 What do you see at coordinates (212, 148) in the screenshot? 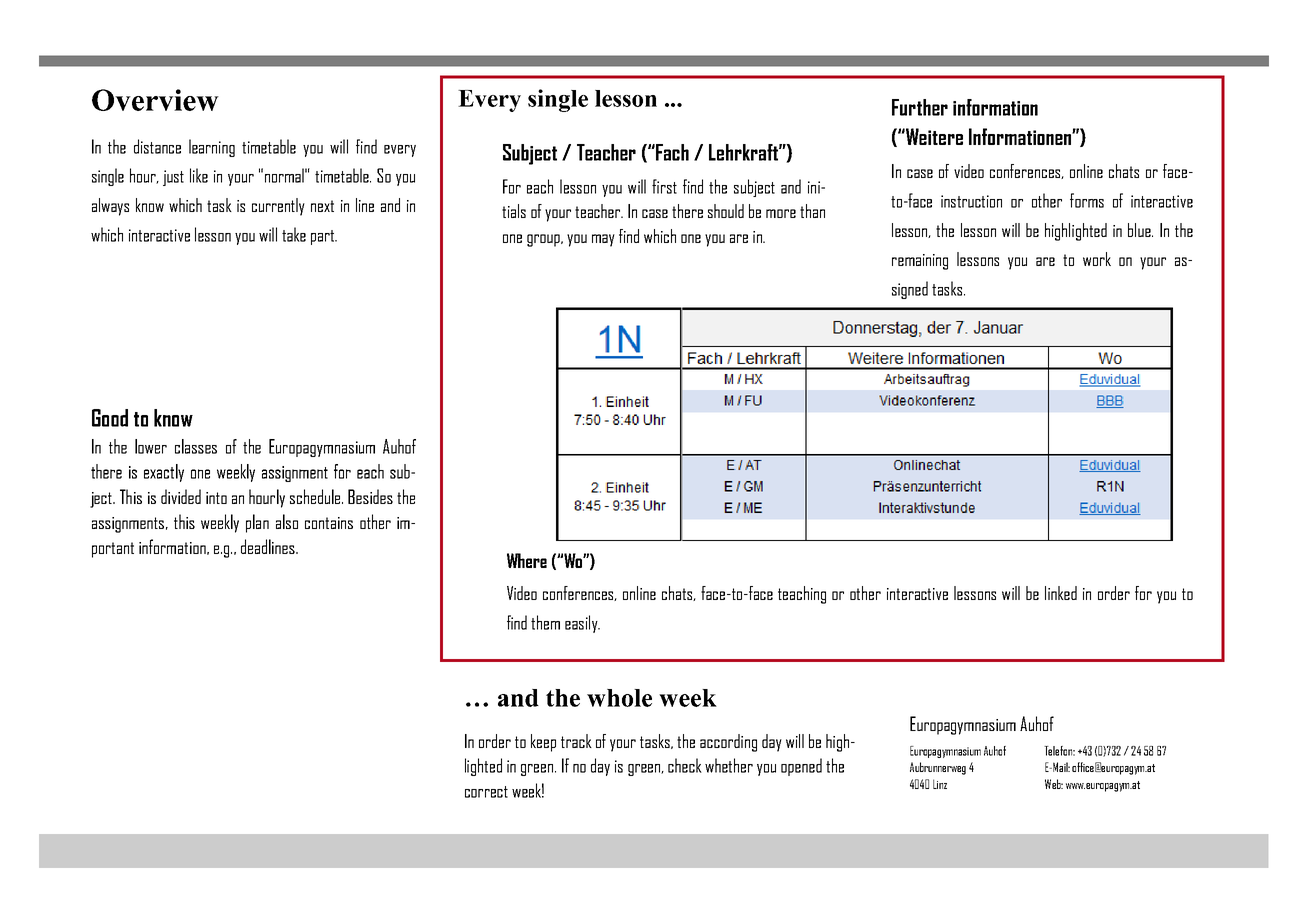
I see `learning` at bounding box center [212, 148].
